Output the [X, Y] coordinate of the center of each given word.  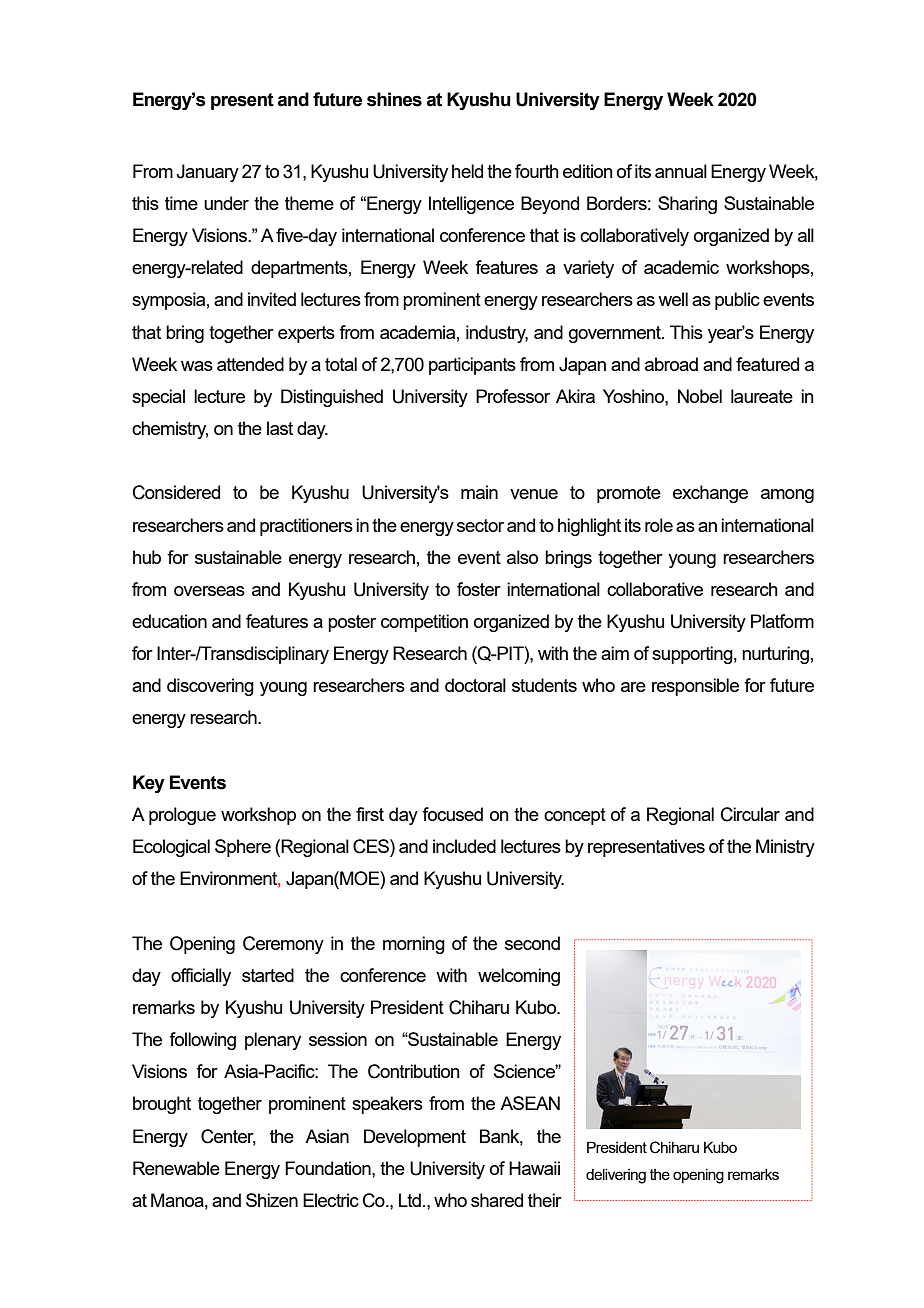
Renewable [176, 1168]
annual [681, 171]
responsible [695, 687]
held [467, 171]
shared [497, 1200]
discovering [210, 687]
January [207, 173]
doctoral [475, 685]
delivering [616, 1176]
